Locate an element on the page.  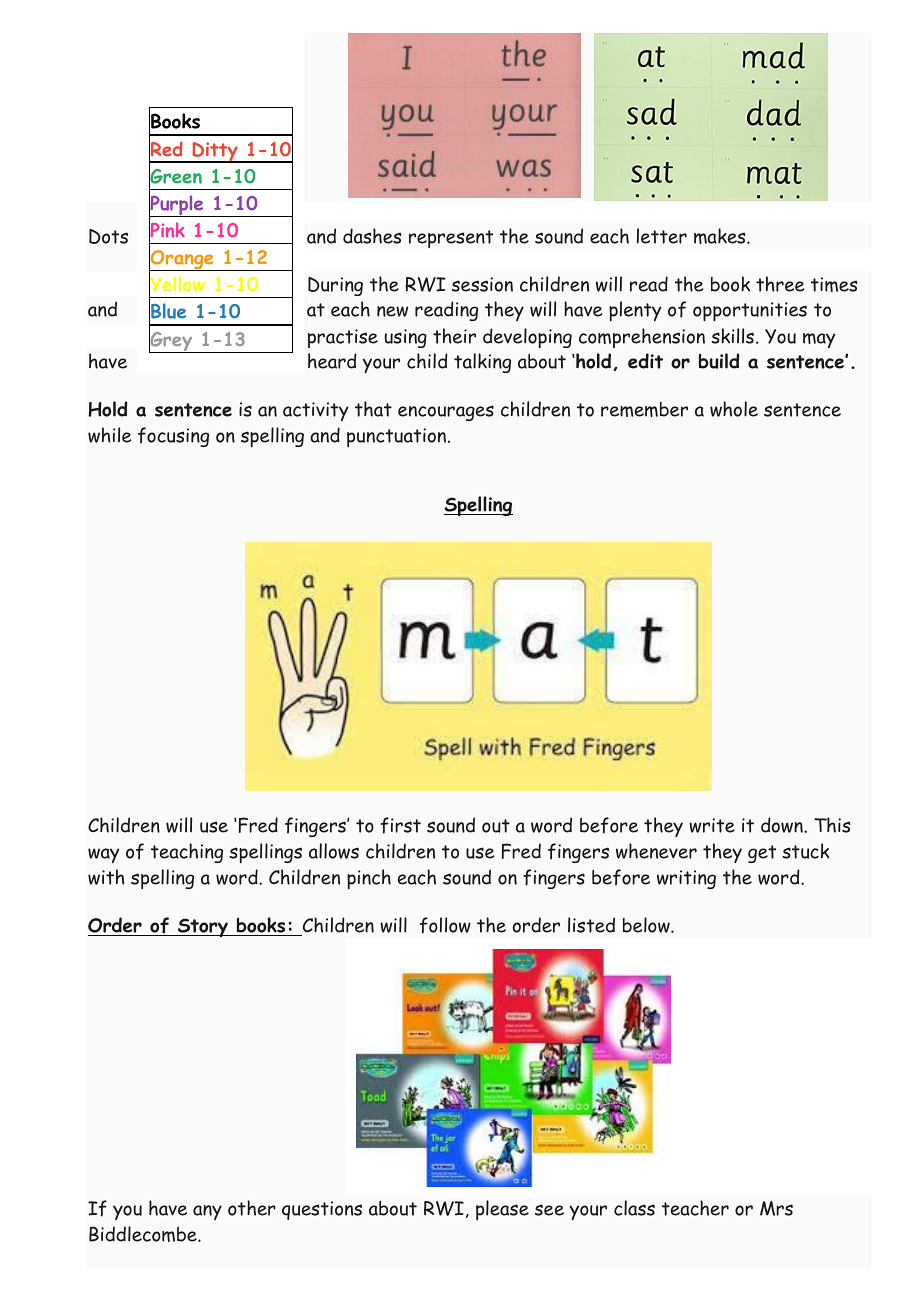
whole is located at coordinates (734, 409).
